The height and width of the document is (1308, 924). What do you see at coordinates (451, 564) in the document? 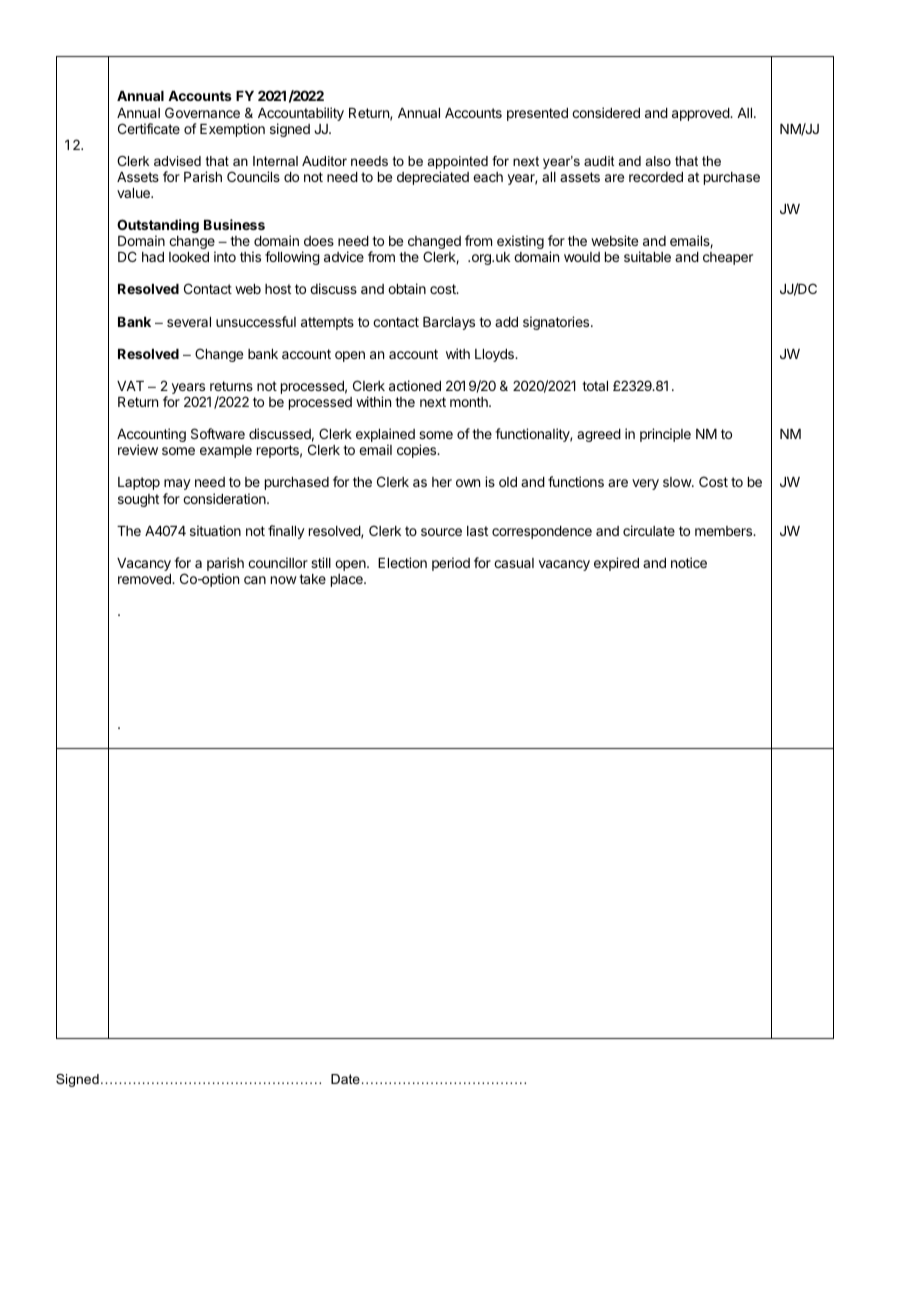
I see `period` at bounding box center [451, 564].
